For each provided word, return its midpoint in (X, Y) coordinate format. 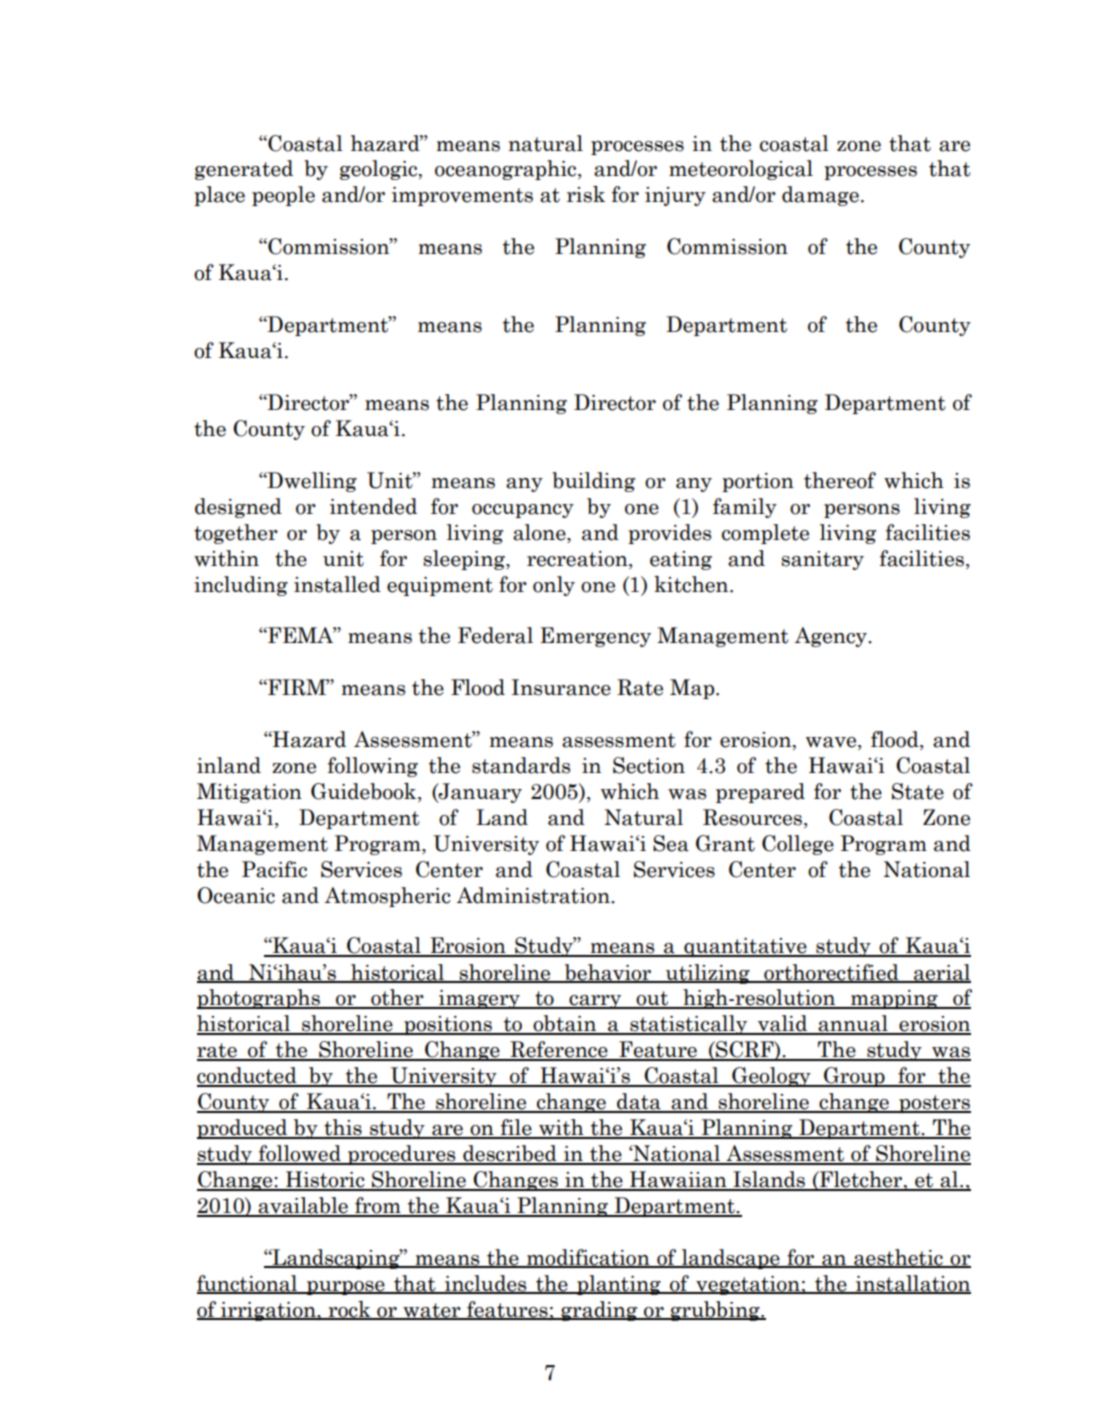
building (593, 482)
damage (820, 196)
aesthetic (898, 1258)
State (918, 791)
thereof (840, 480)
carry (595, 1002)
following (373, 767)
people (283, 196)
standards (521, 765)
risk (586, 194)
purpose (346, 1288)
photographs (259, 999)
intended (373, 506)
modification (588, 1258)
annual (853, 1024)
